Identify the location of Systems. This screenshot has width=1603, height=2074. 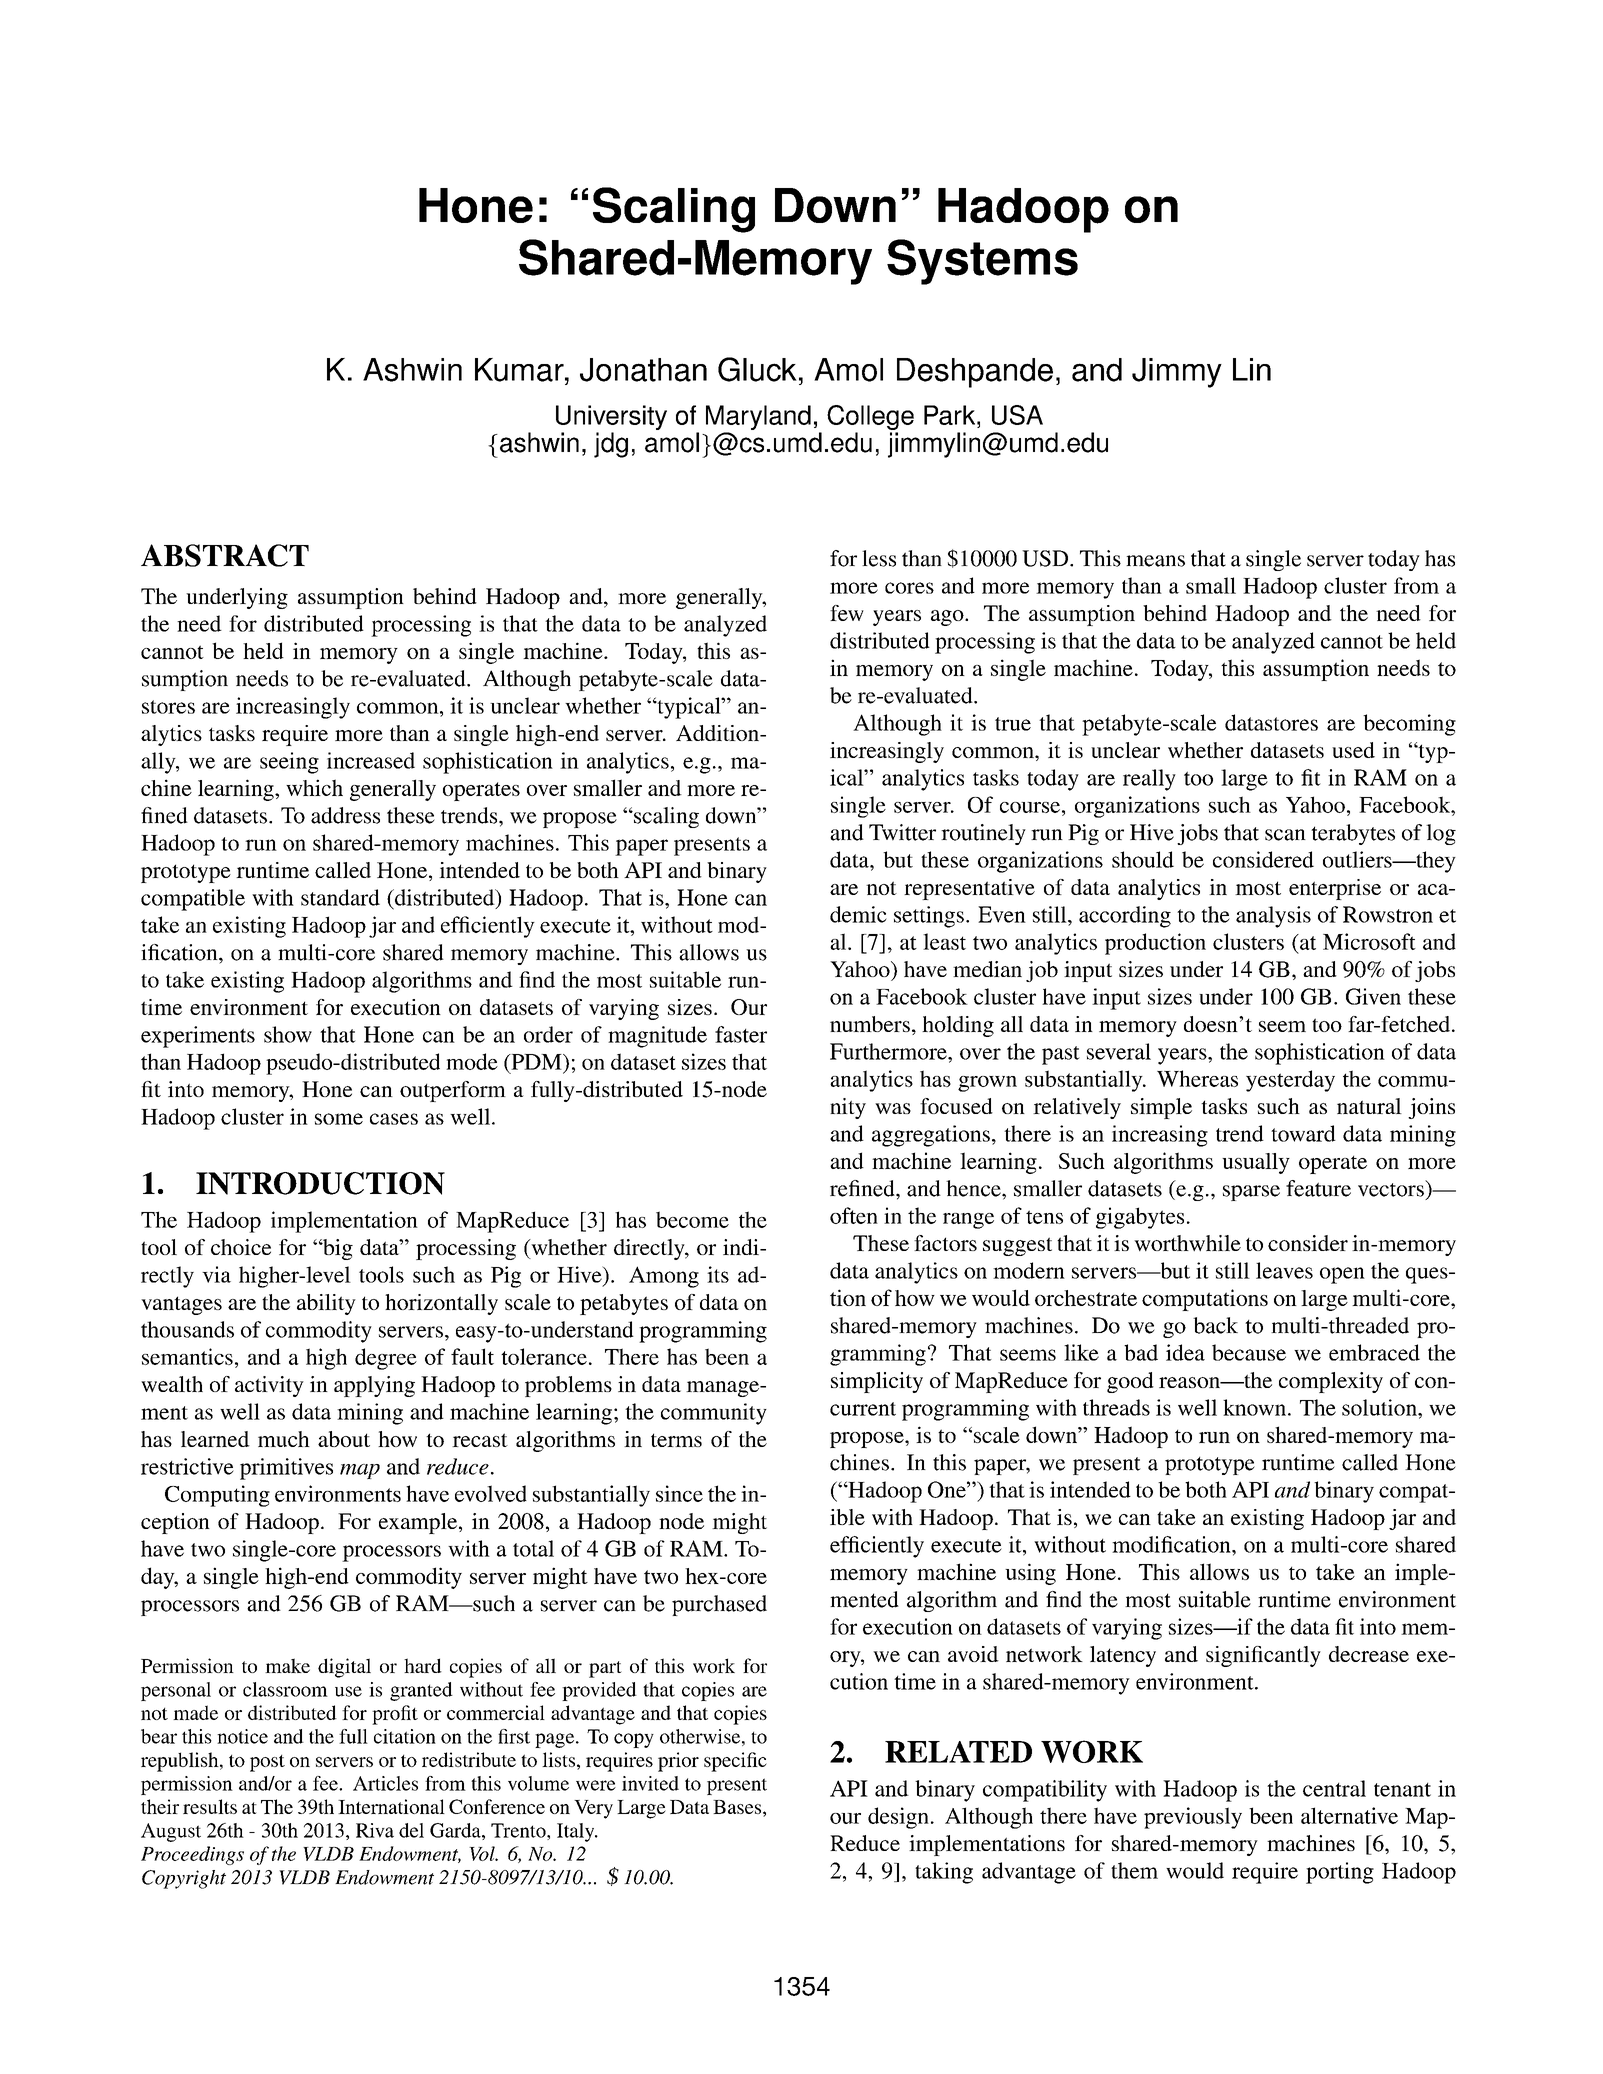
(982, 262).
